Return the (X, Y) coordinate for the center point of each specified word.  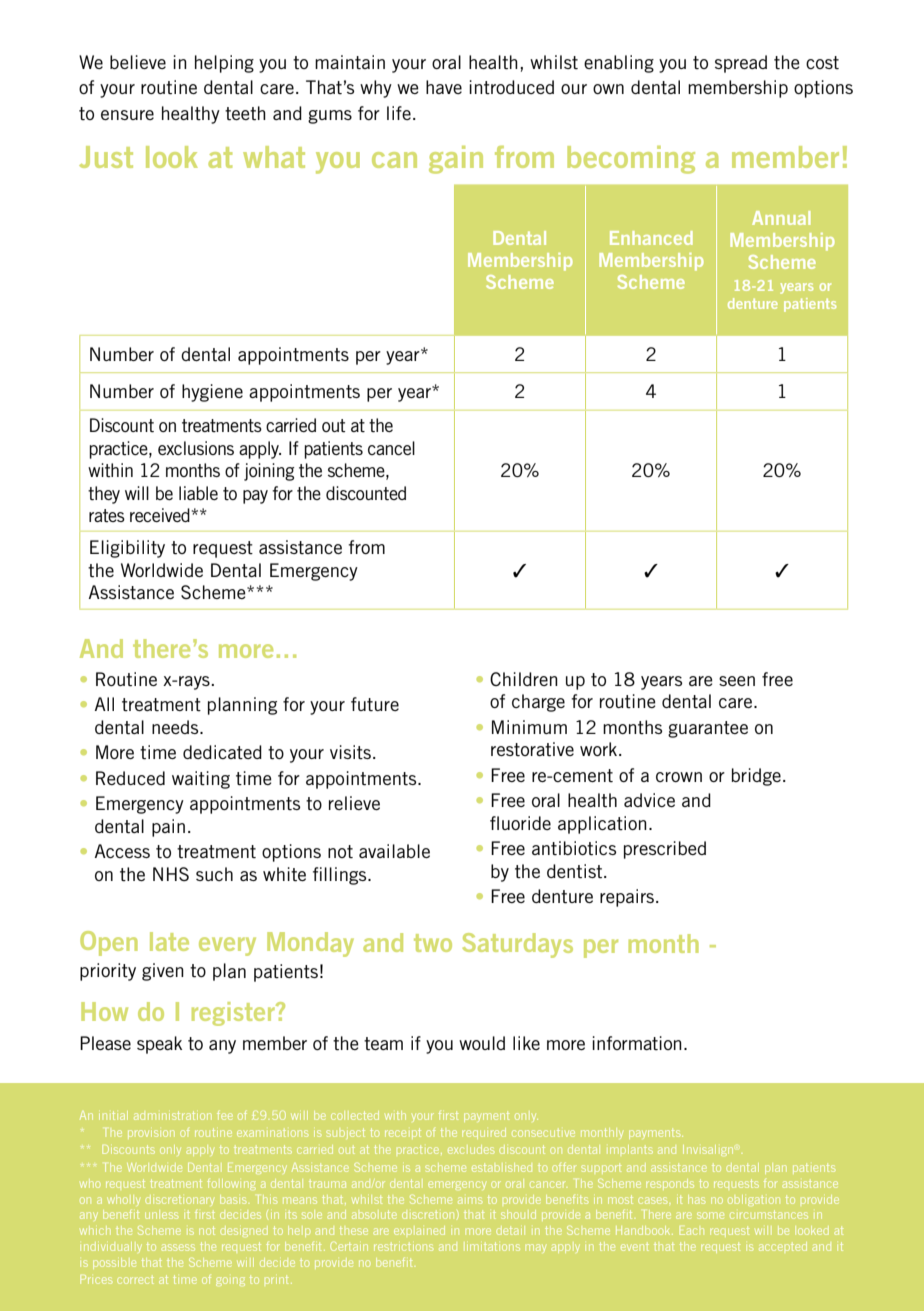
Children (524, 679)
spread (741, 64)
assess (178, 1247)
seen (737, 681)
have (444, 87)
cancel (391, 448)
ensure (127, 115)
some (710, 1215)
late (169, 941)
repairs (628, 898)
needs (176, 727)
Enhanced (651, 238)
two (433, 943)
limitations (493, 1246)
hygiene (212, 393)
